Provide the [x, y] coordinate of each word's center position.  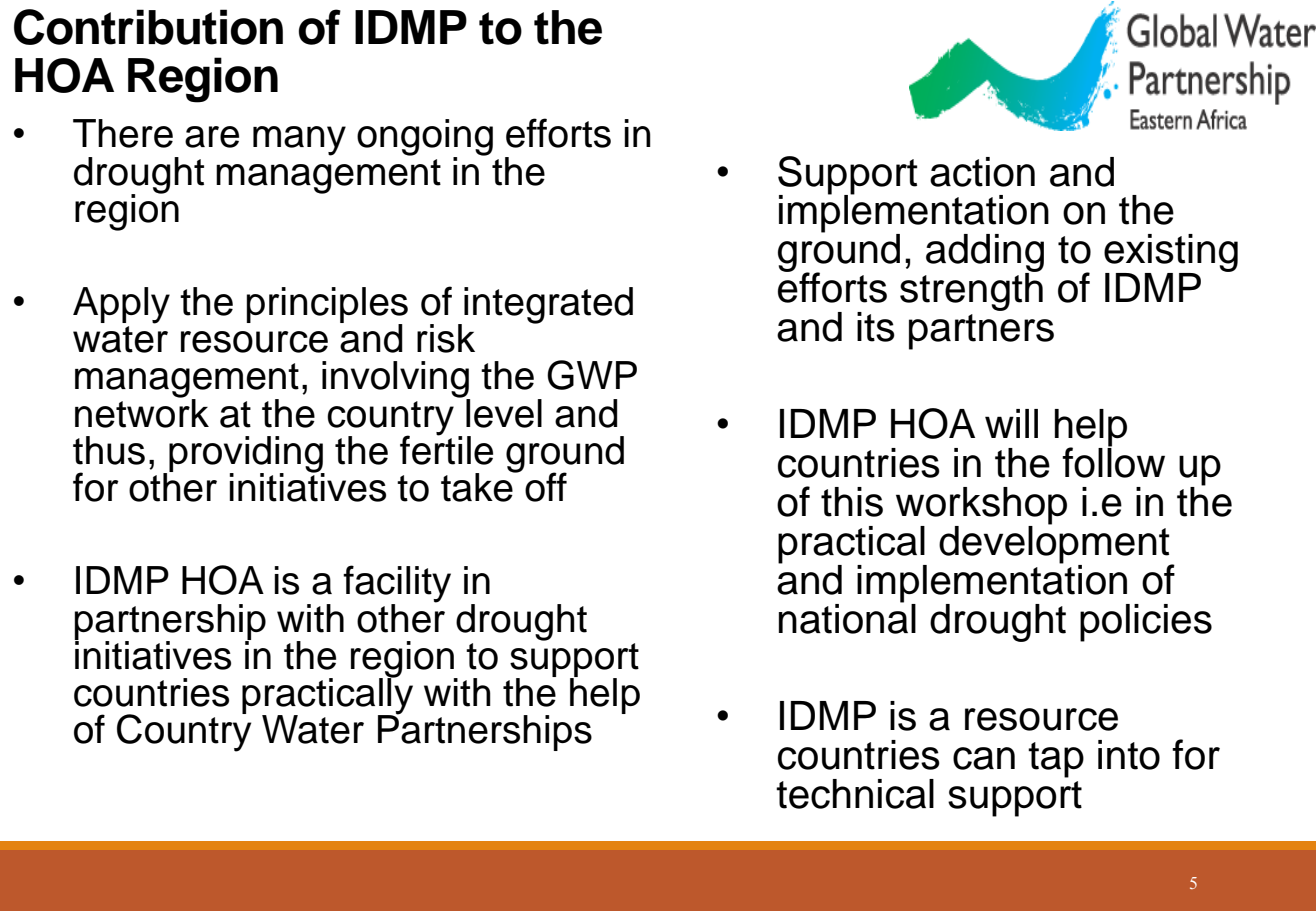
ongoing [425, 138]
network [142, 412]
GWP [592, 375]
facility [397, 585]
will [1011, 423]
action [982, 172]
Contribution [148, 27]
